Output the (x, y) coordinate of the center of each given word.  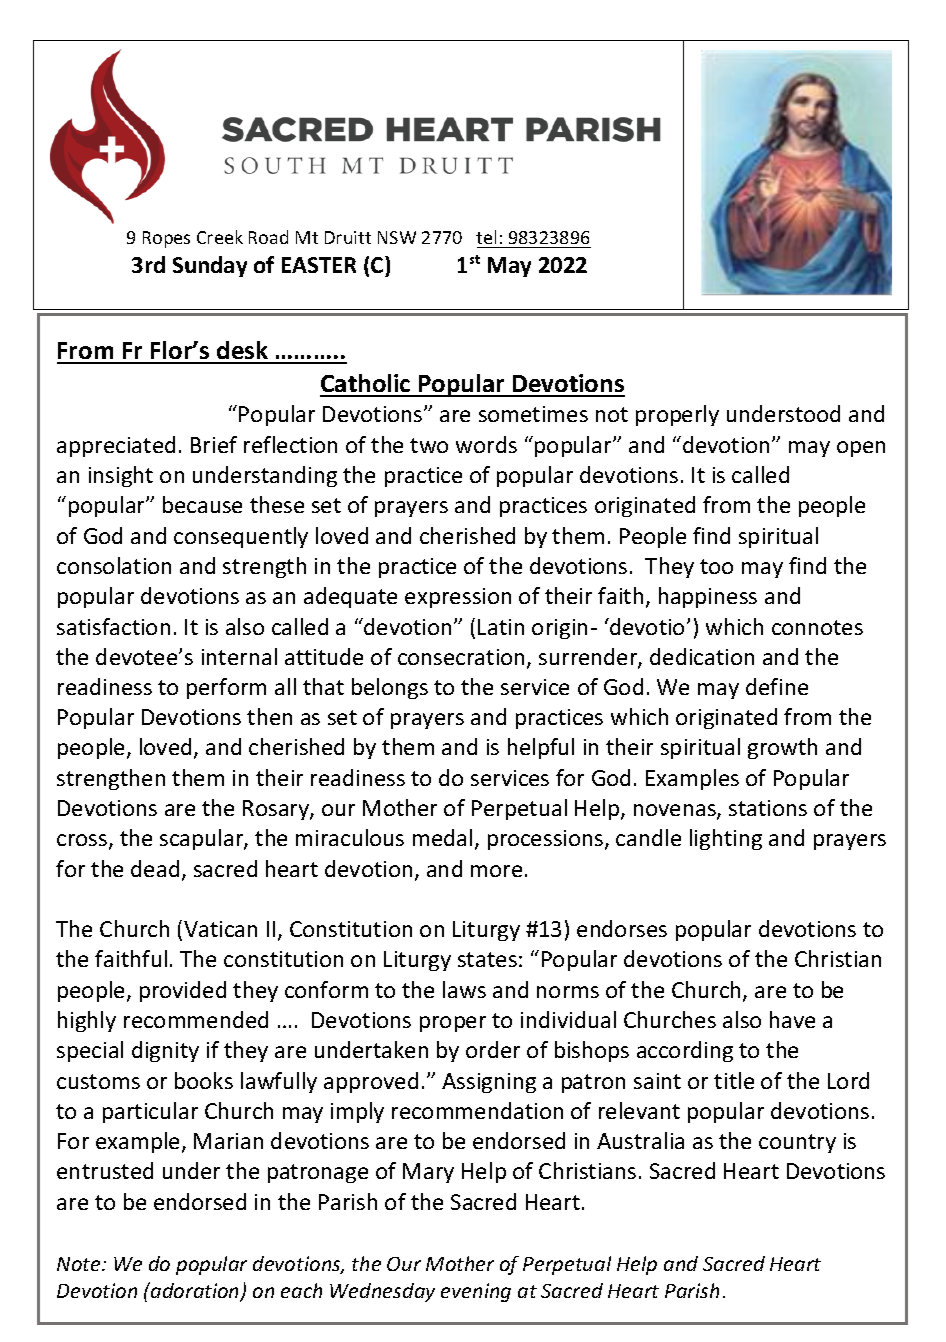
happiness (708, 597)
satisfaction (113, 626)
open (861, 449)
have (792, 1019)
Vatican (220, 929)
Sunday (210, 266)
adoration (195, 1292)
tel (486, 237)
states (487, 959)
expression (458, 598)
